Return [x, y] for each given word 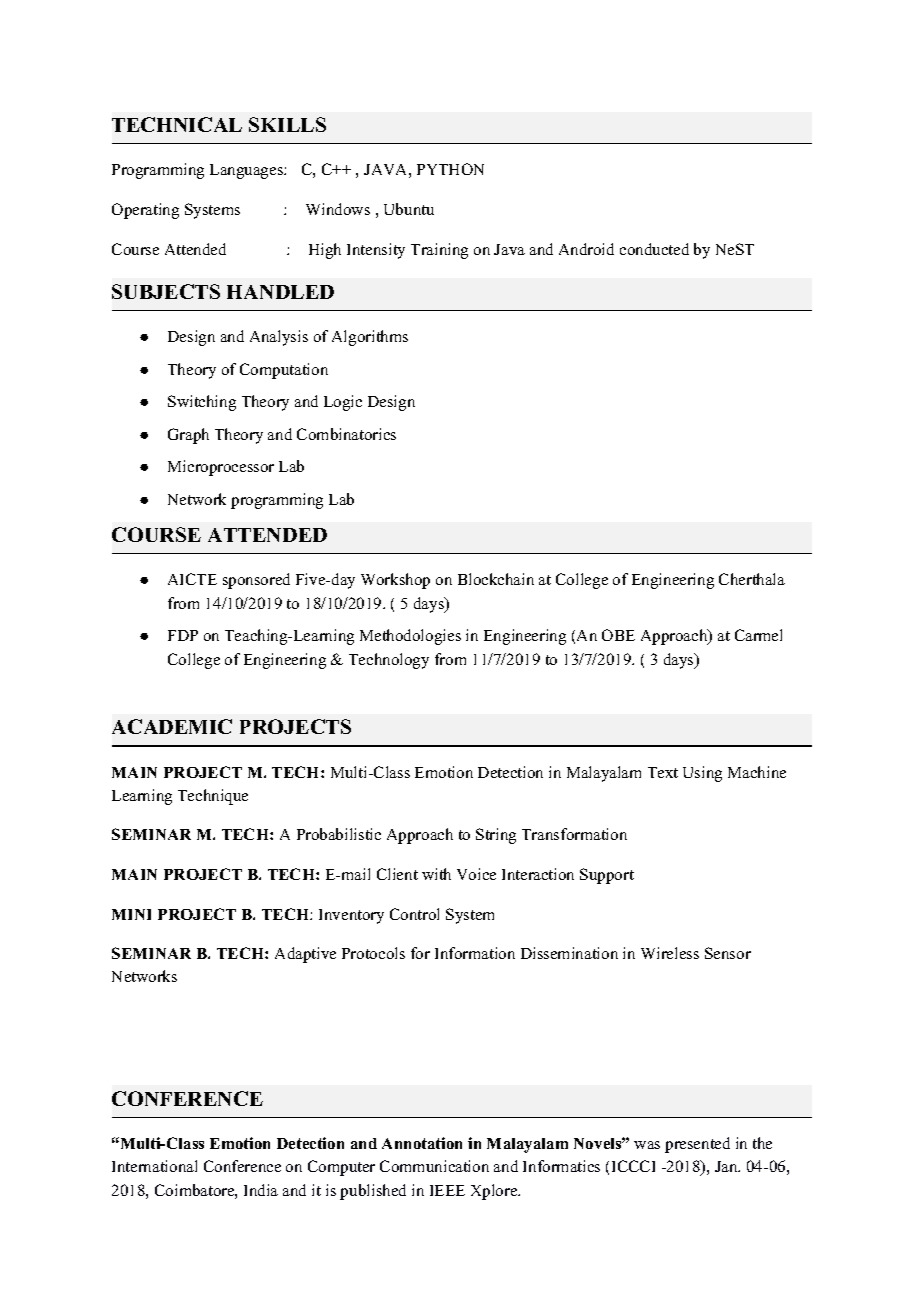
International [154, 1166]
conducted [654, 249]
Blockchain [496, 579]
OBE [618, 635]
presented [697, 1145]
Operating [145, 211]
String [496, 836]
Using [702, 774]
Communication [434, 1166]
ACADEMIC [172, 726]
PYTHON [450, 169]
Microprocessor [221, 468]
